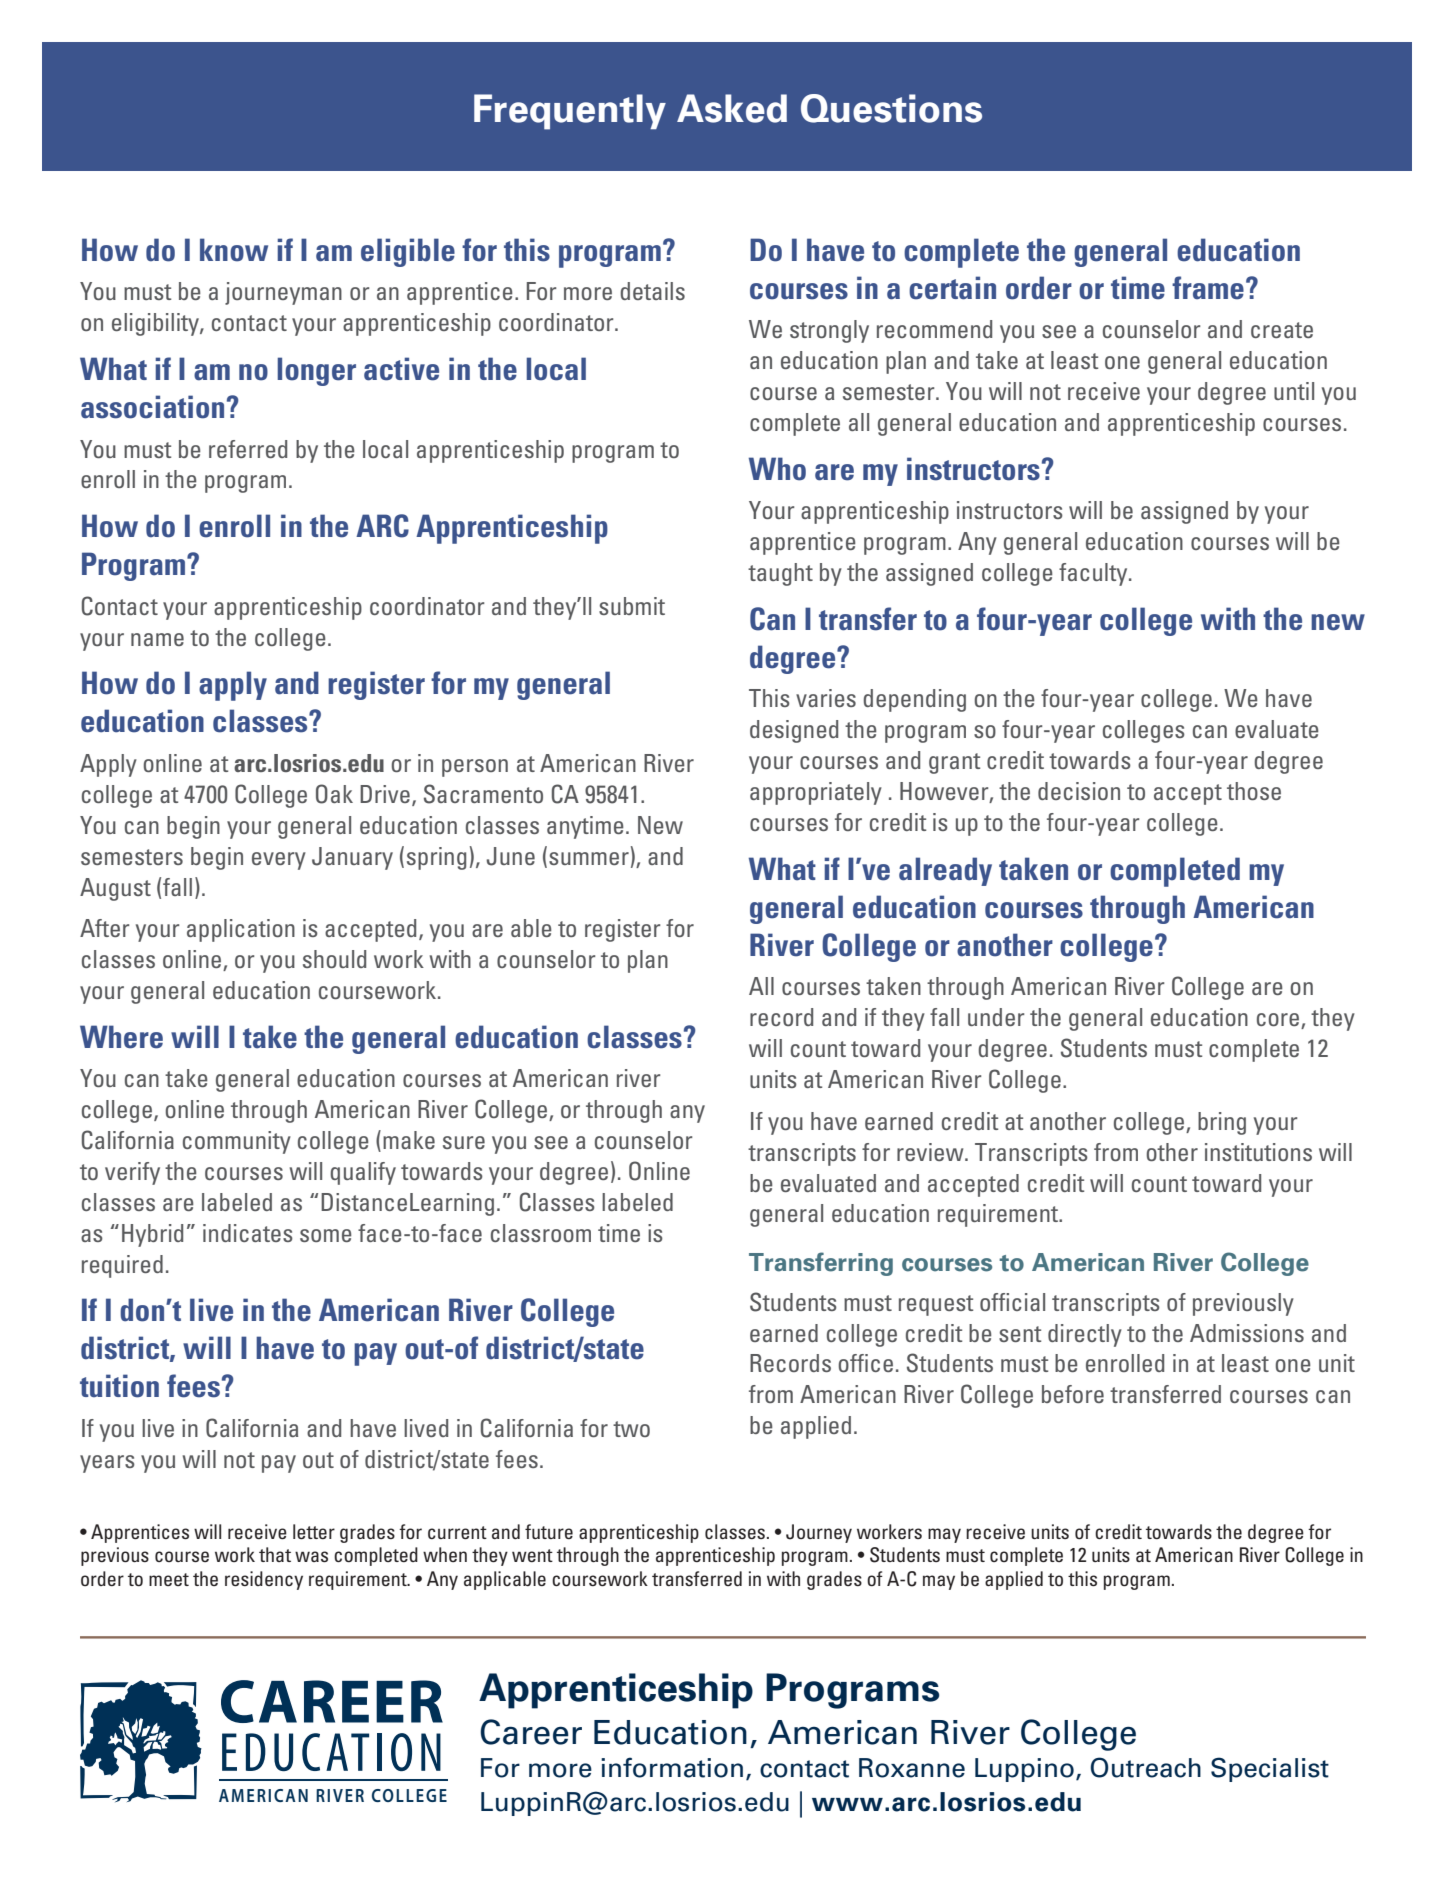  I want to click on Outreach, so click(1145, 1767).
